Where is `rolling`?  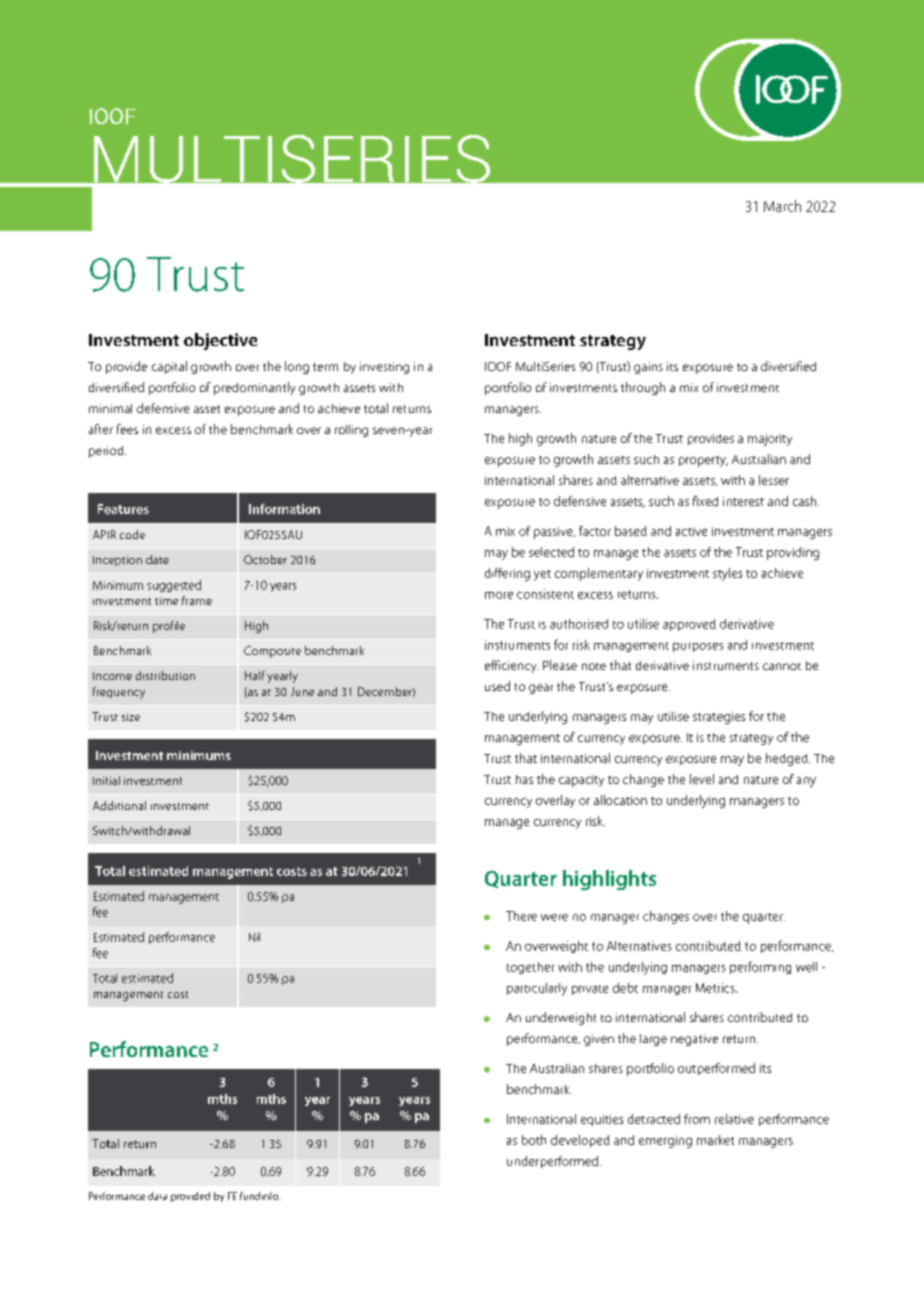 rolling is located at coordinates (351, 431).
